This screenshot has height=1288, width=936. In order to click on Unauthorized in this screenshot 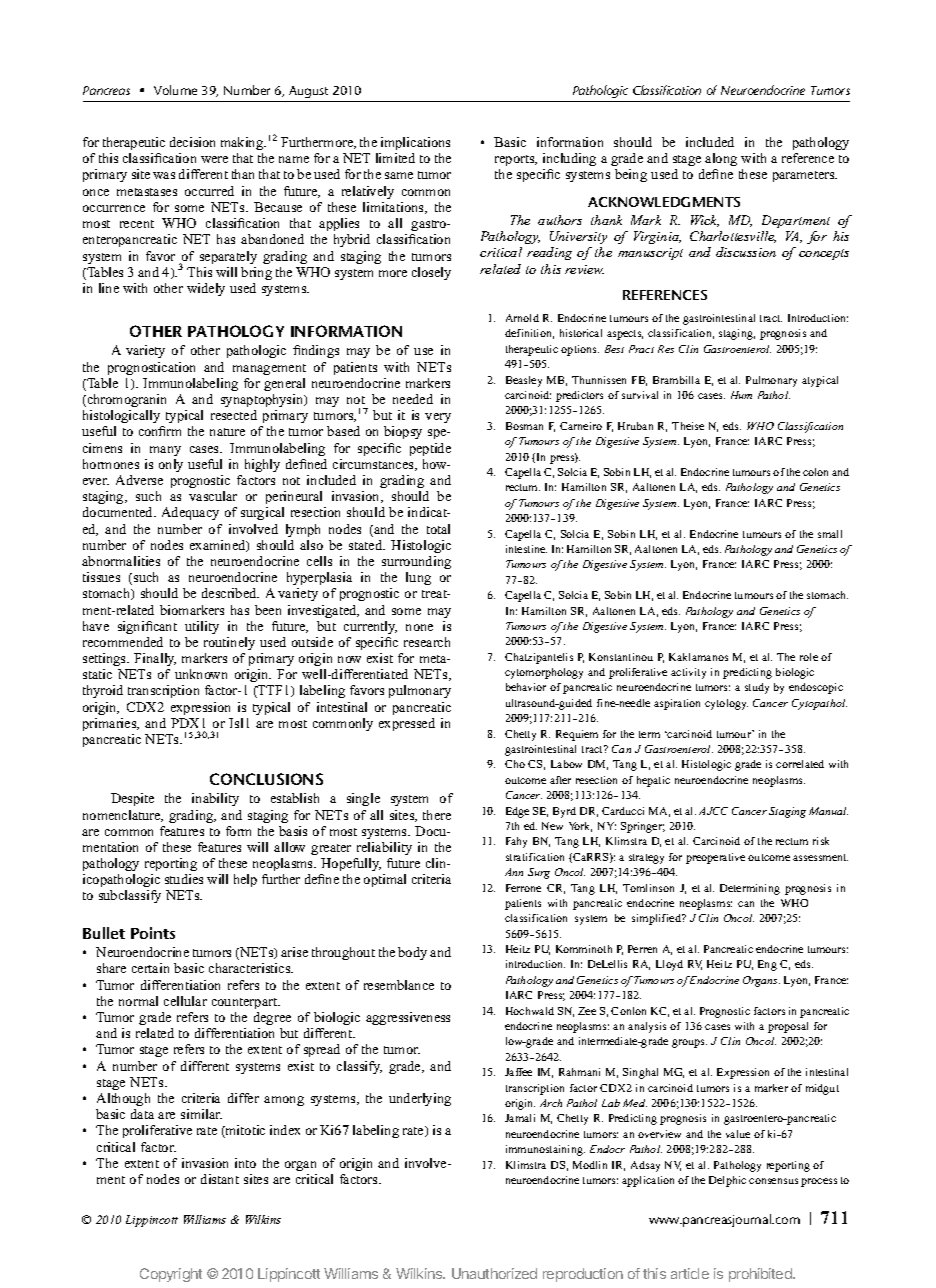, I will do `click(494, 1273)`.
